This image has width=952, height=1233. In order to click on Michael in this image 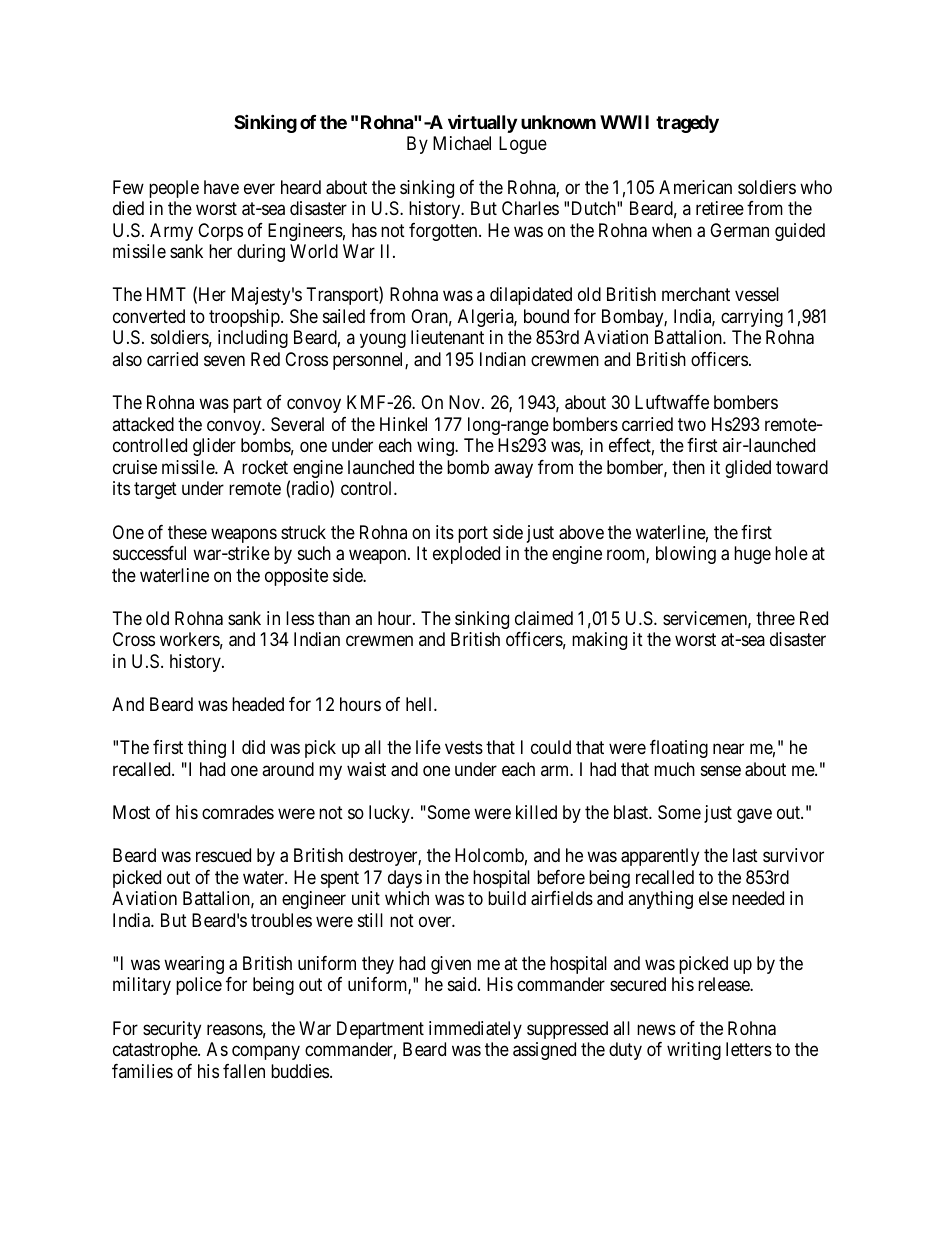, I will do `click(462, 143)`.
